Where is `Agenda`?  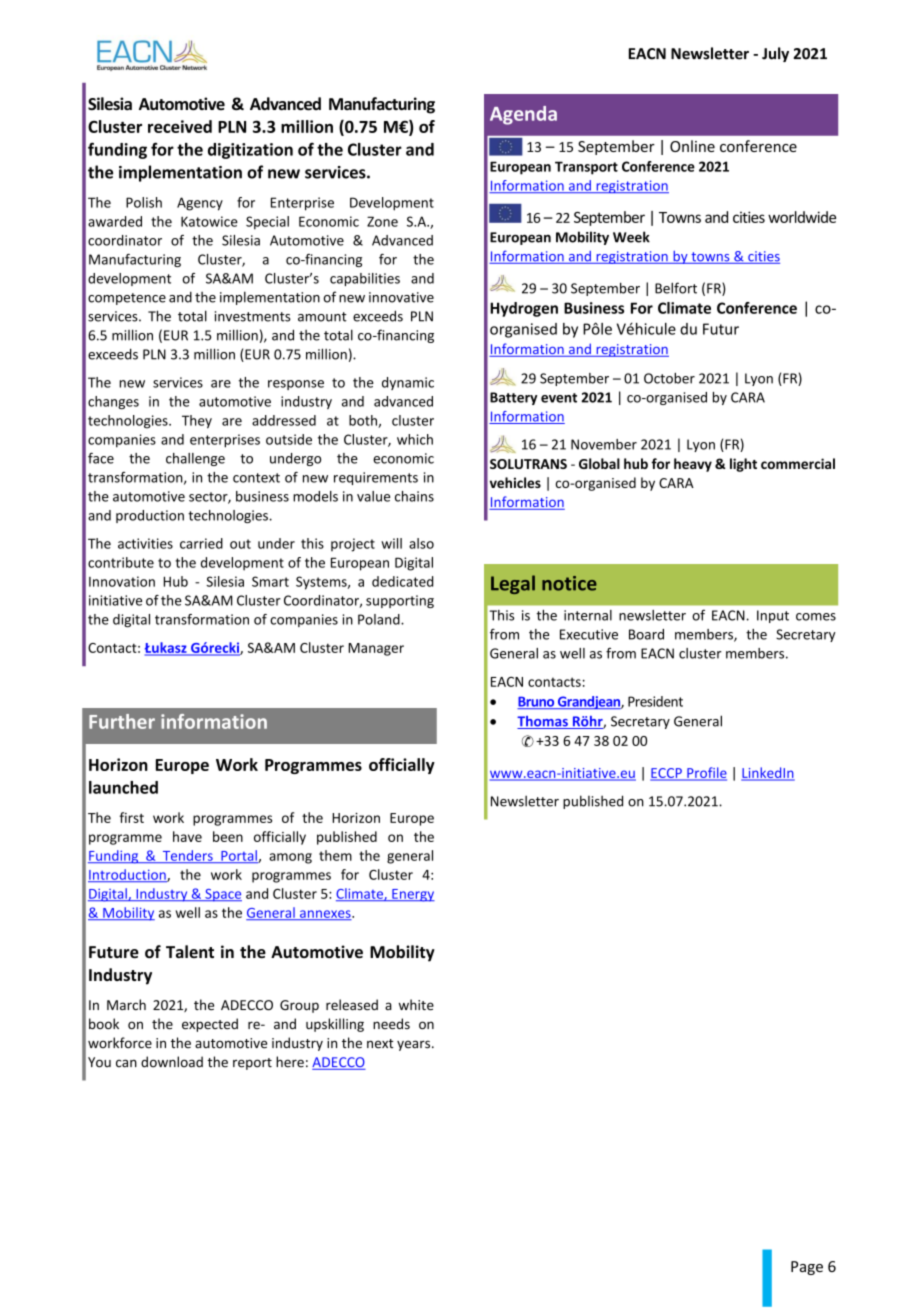
Agenda is located at coordinates (523, 115).
